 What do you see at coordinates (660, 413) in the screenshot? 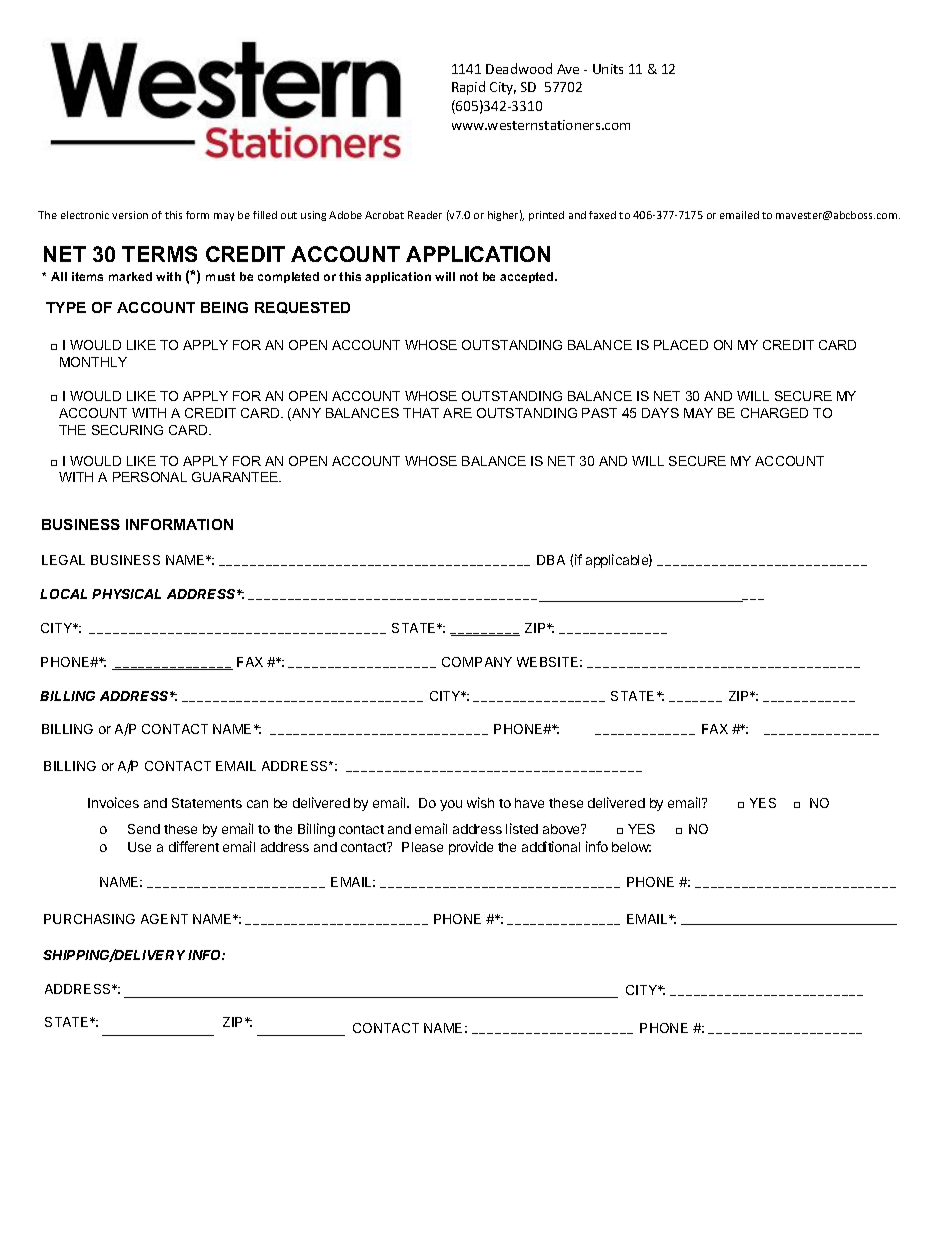
I see `DAYS` at bounding box center [660, 413].
